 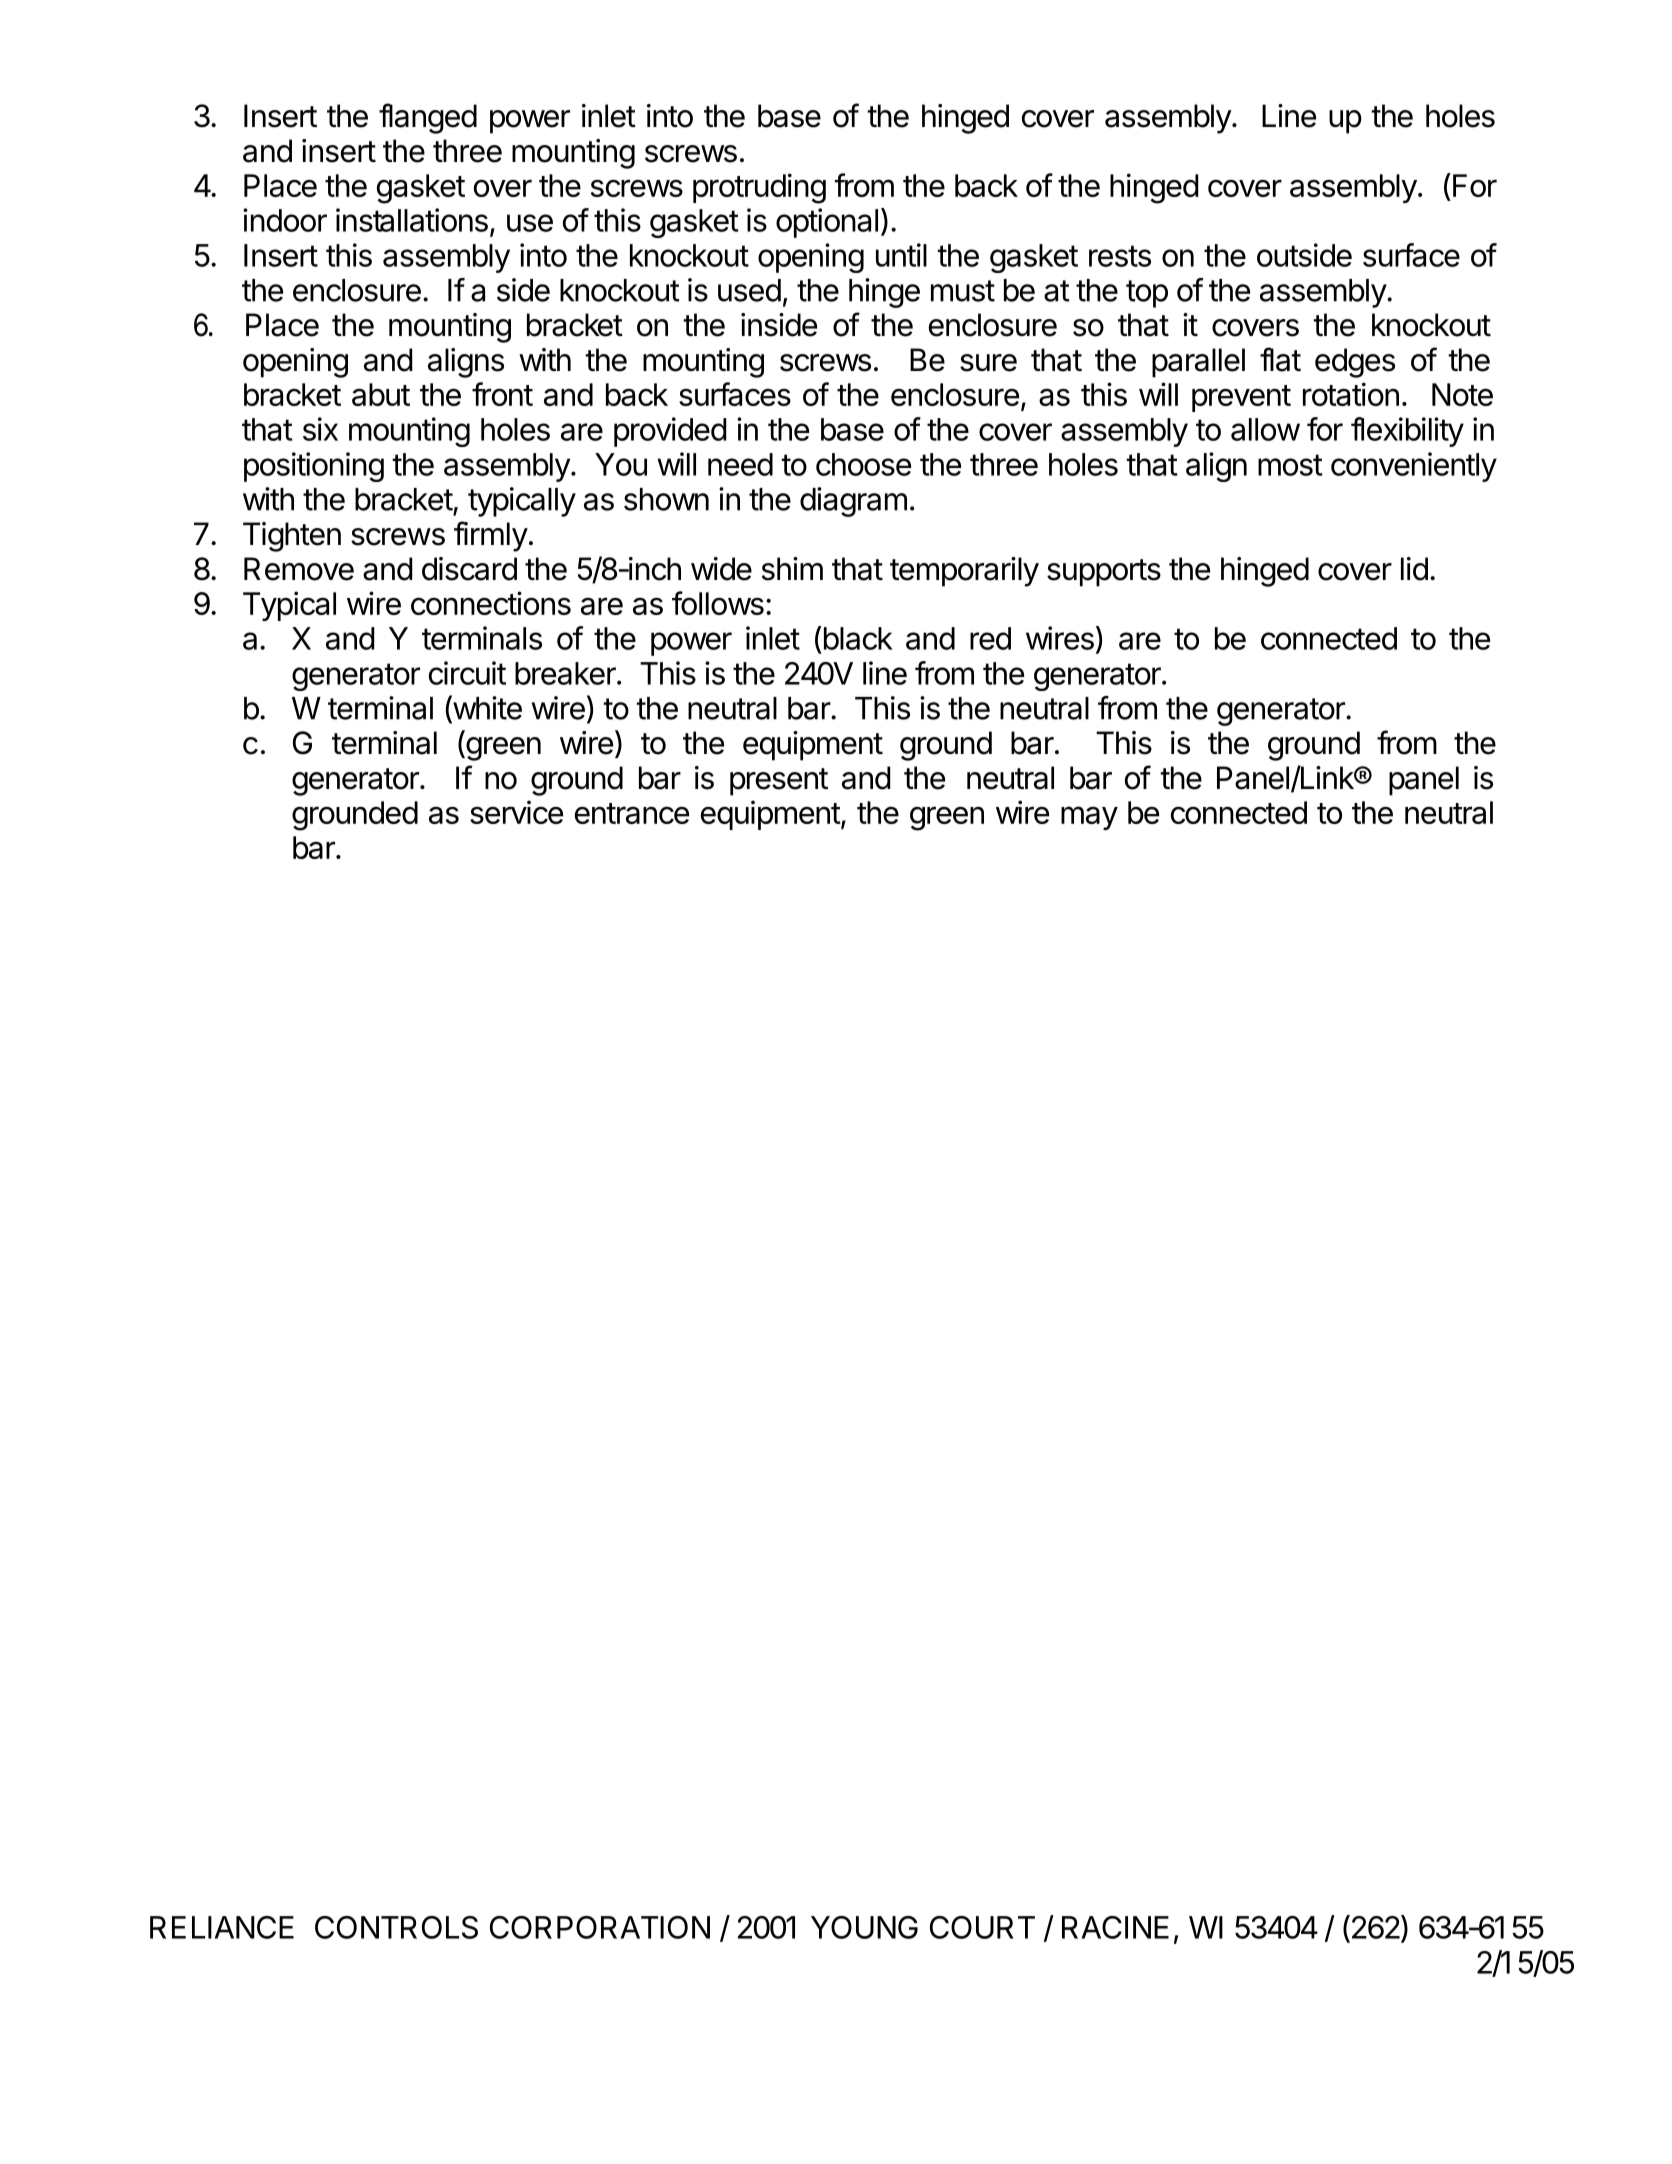 I want to click on RACINE, so click(x=1115, y=1927).
